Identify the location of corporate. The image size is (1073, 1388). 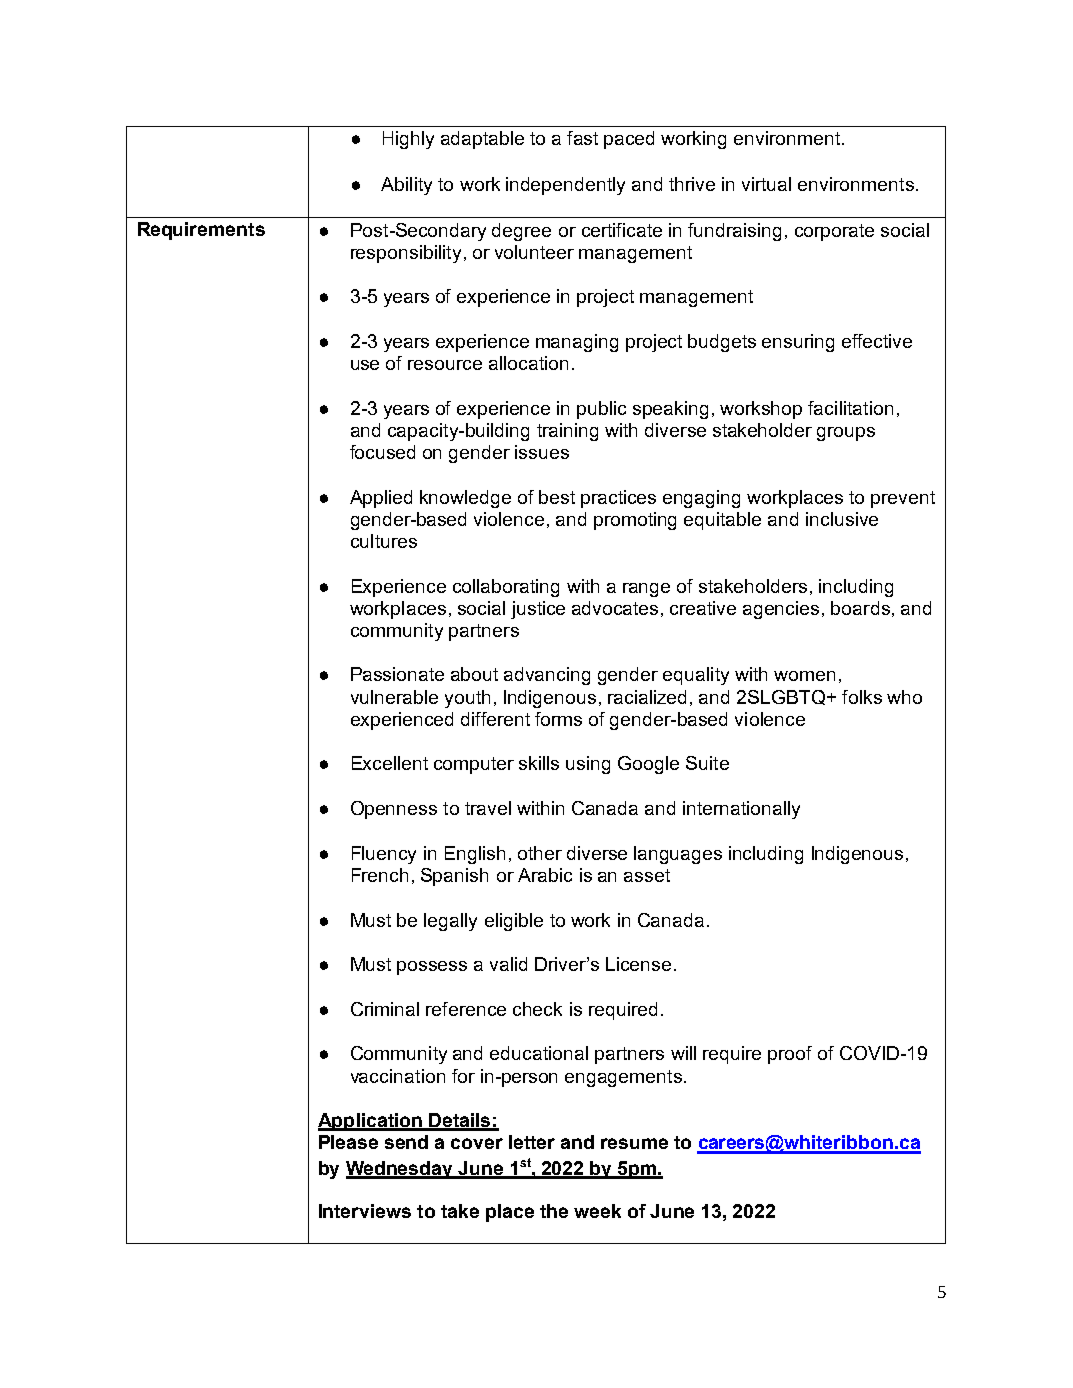
(834, 232).
